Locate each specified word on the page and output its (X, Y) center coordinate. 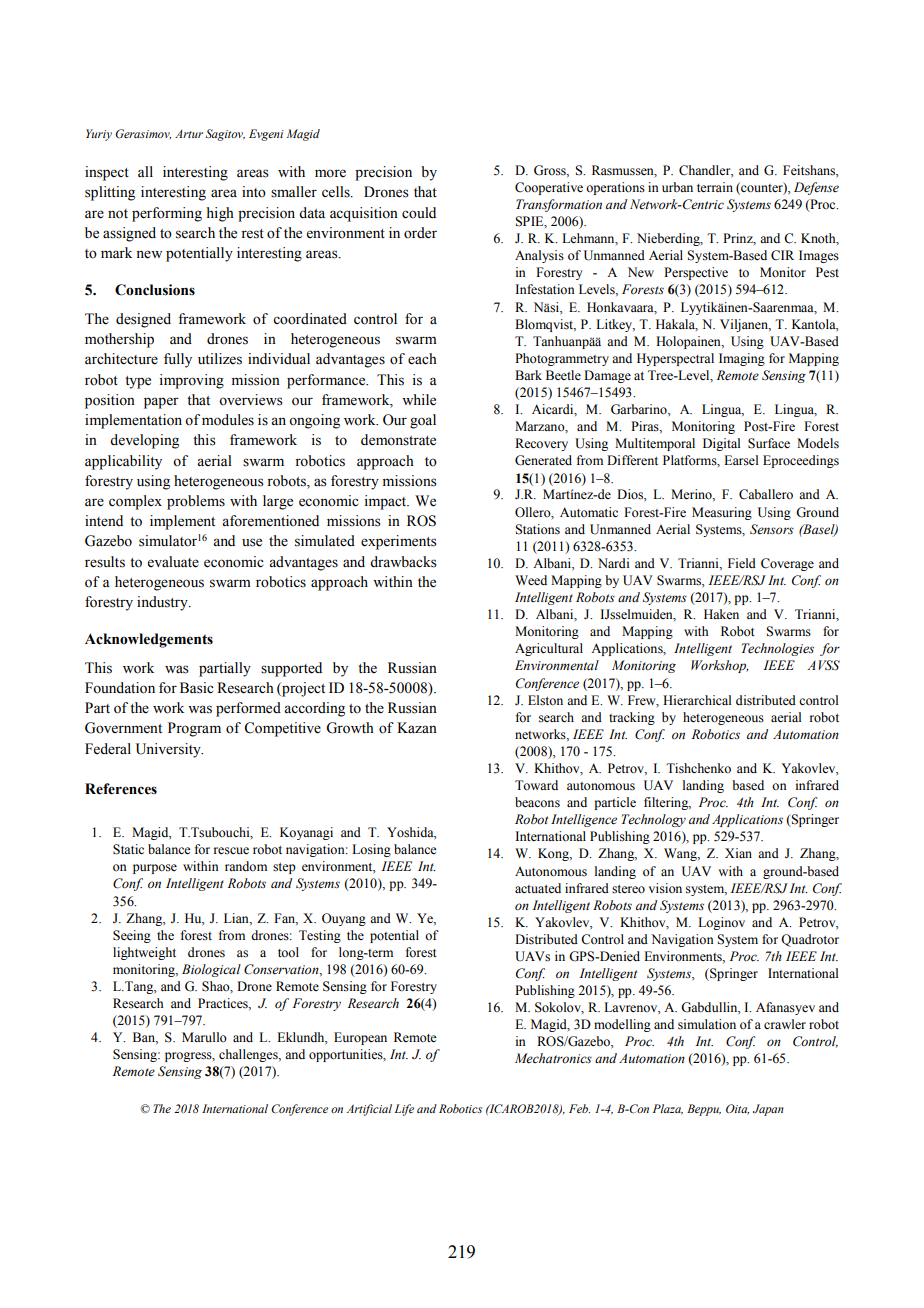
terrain (715, 187)
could (419, 213)
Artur (189, 134)
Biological (211, 970)
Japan (768, 1110)
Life (404, 1110)
